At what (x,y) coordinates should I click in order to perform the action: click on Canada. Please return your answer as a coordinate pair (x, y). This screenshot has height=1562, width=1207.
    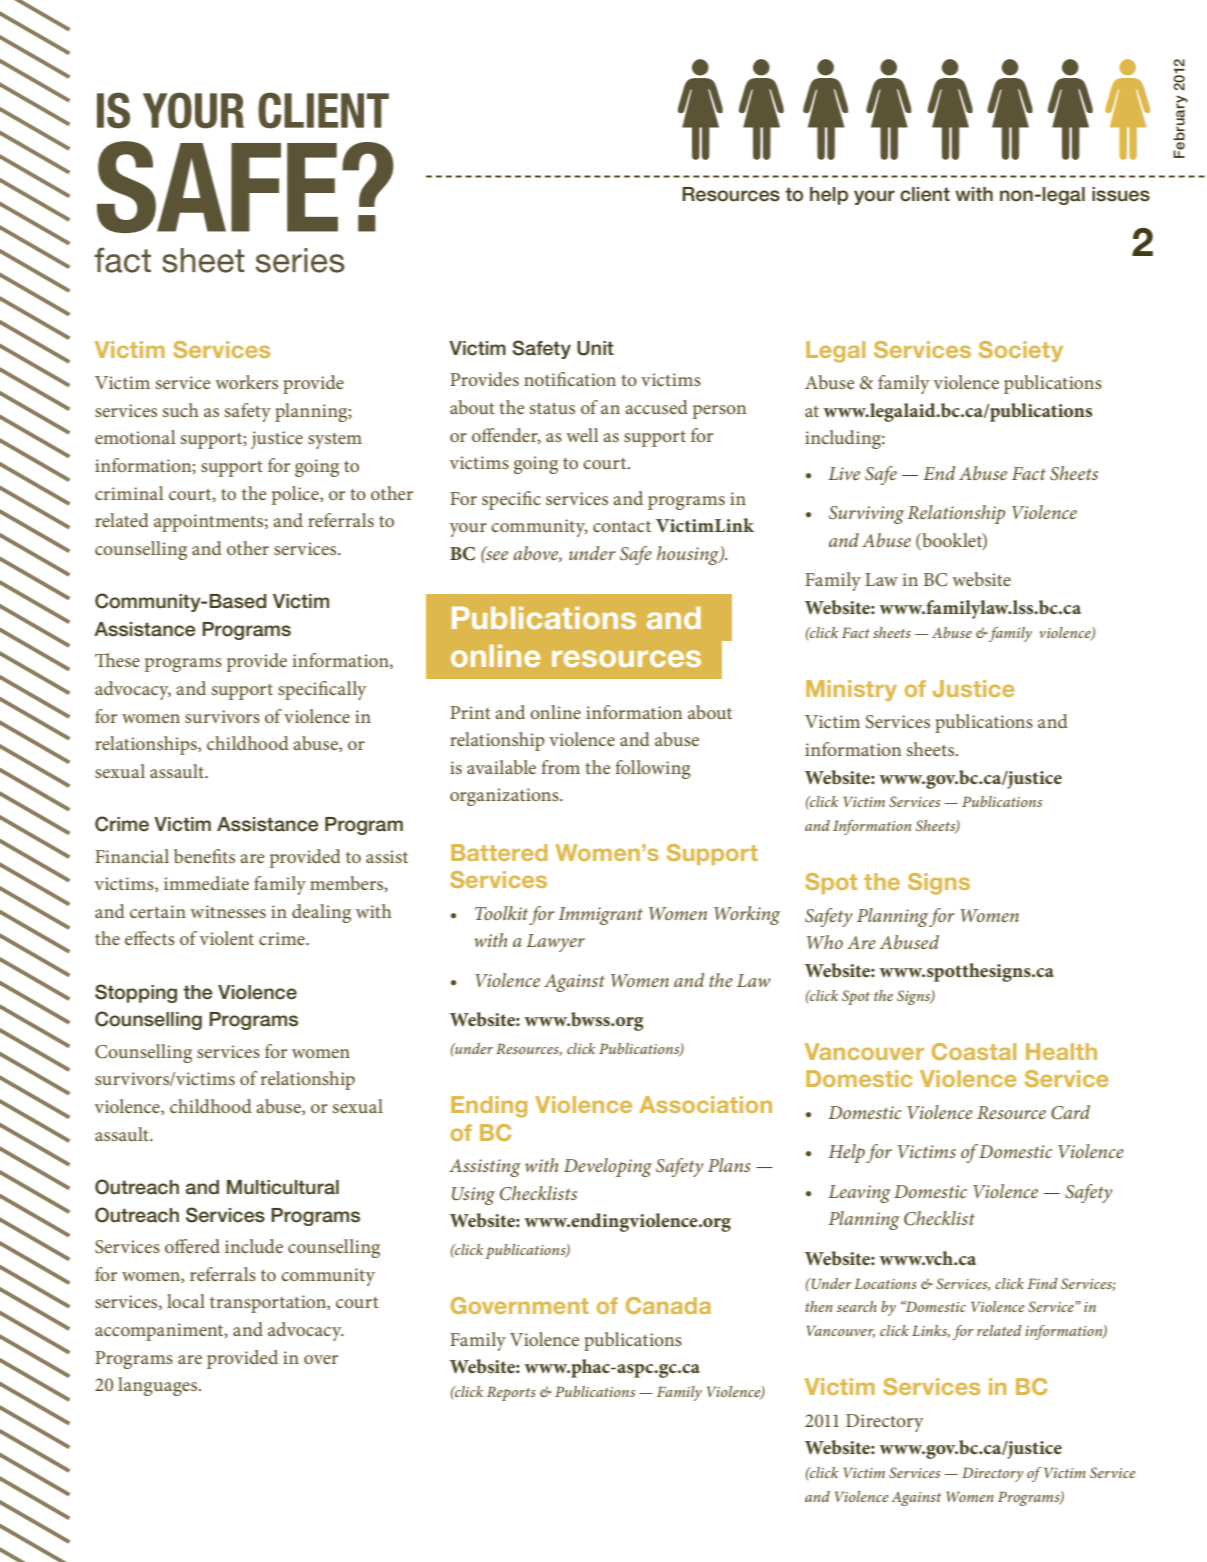
    Looking at the image, I should click on (668, 1305).
